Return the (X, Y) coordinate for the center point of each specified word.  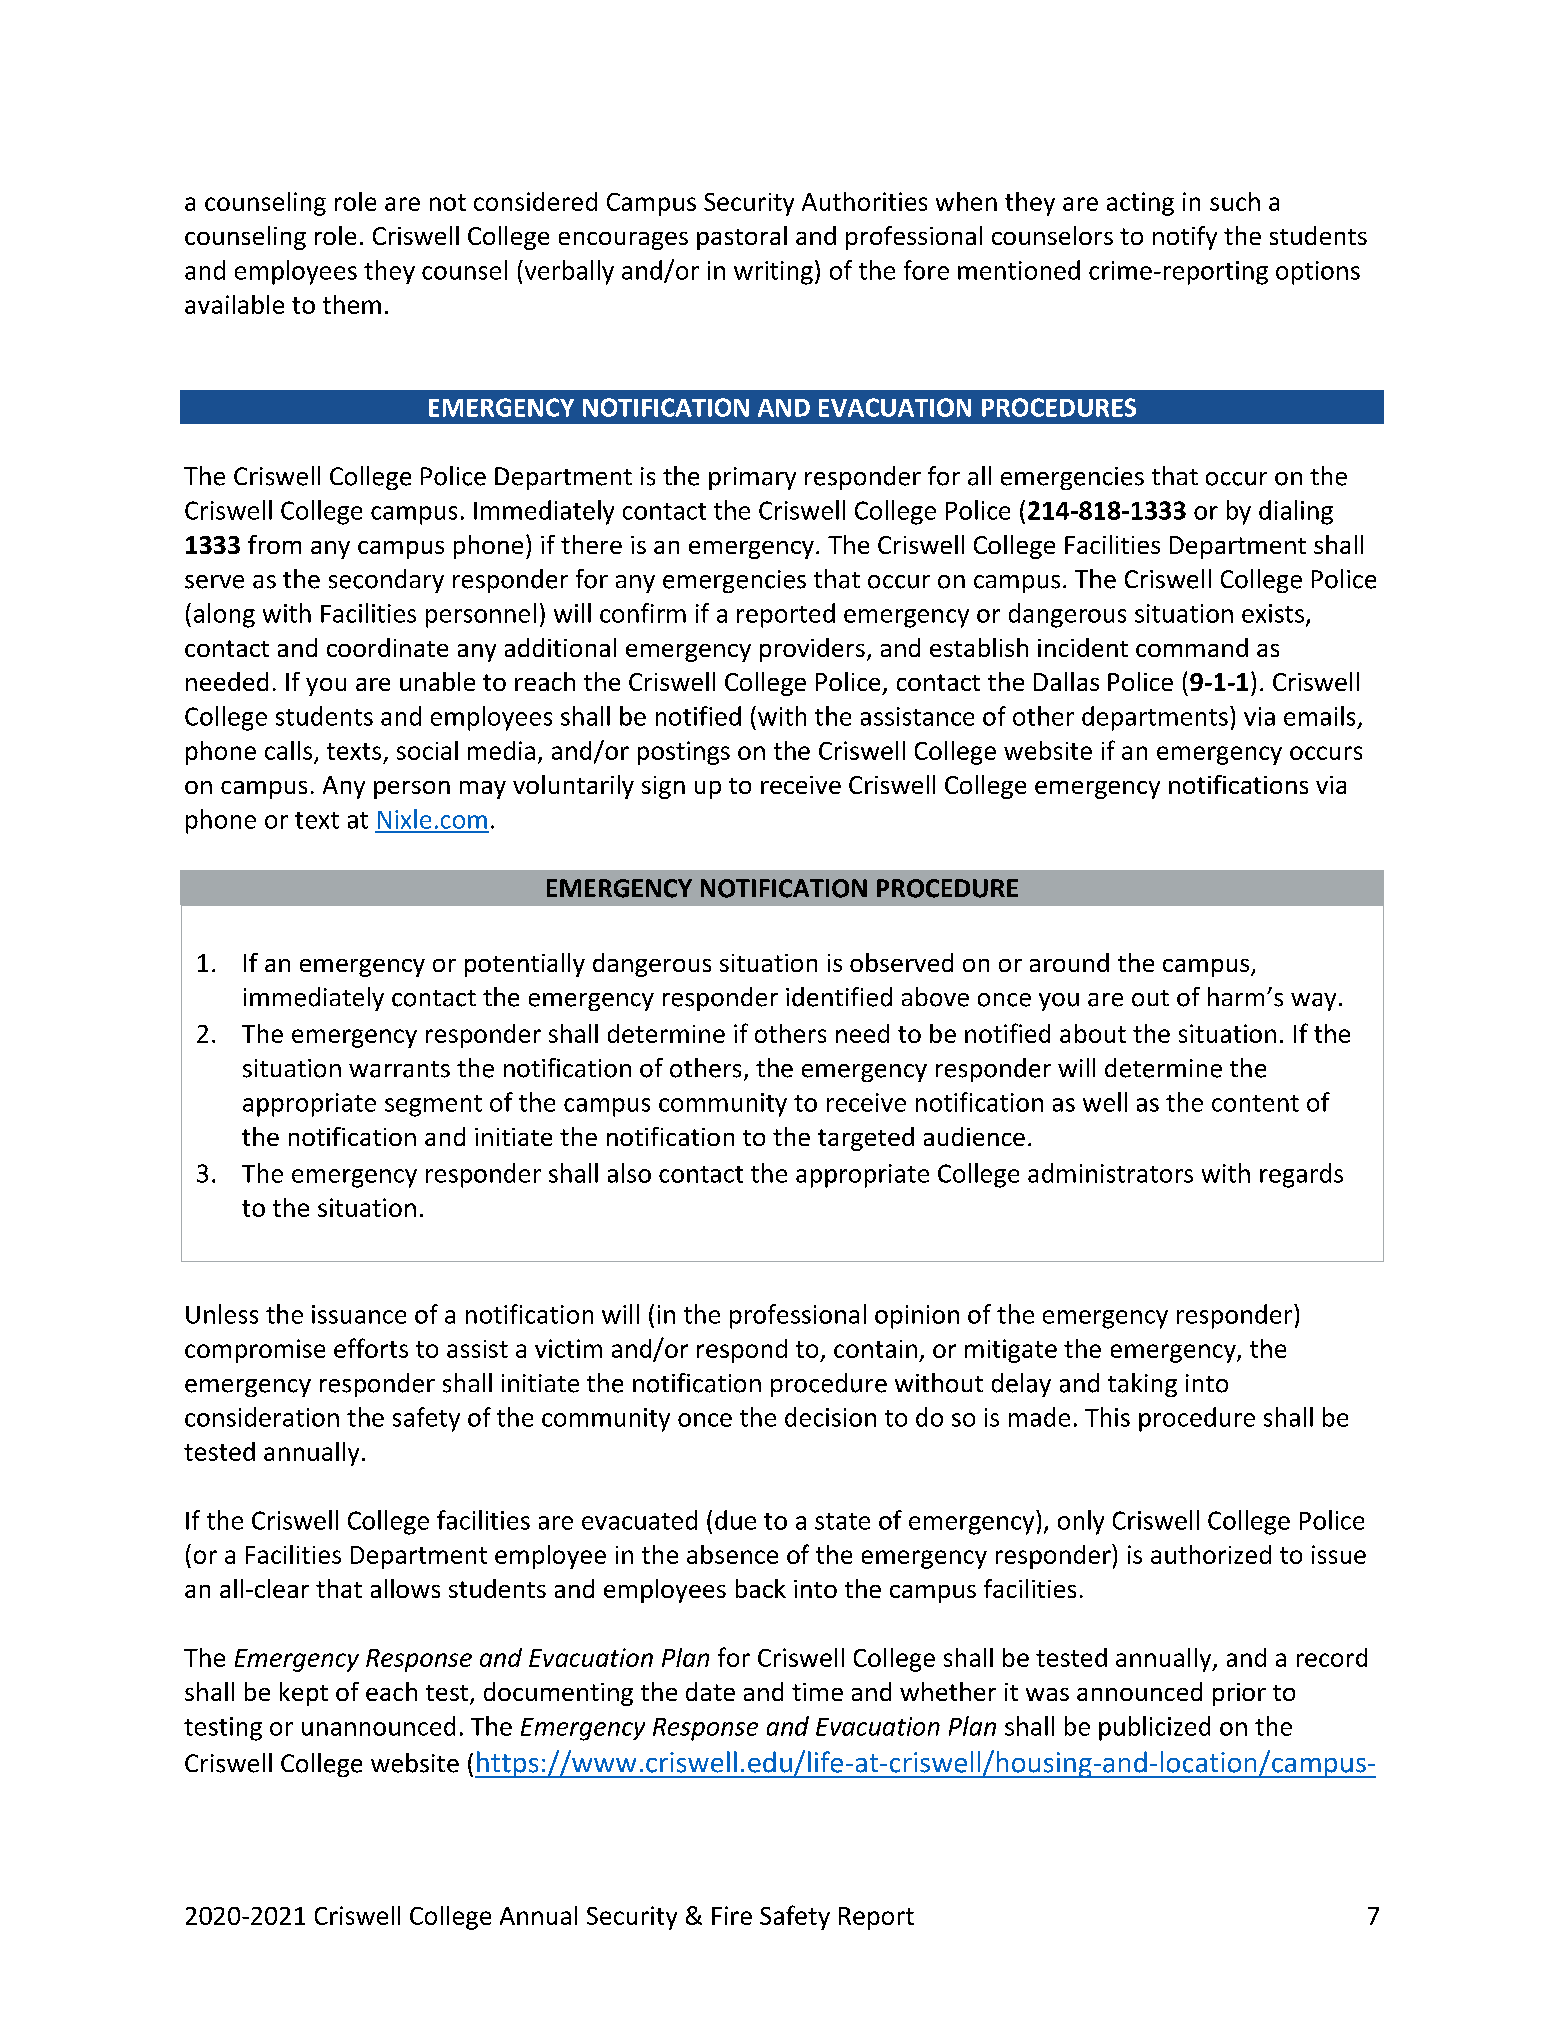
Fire (732, 1915)
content (1255, 1103)
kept (304, 1694)
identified (839, 997)
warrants (399, 1069)
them (352, 304)
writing (773, 273)
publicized (1154, 1728)
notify (1185, 238)
